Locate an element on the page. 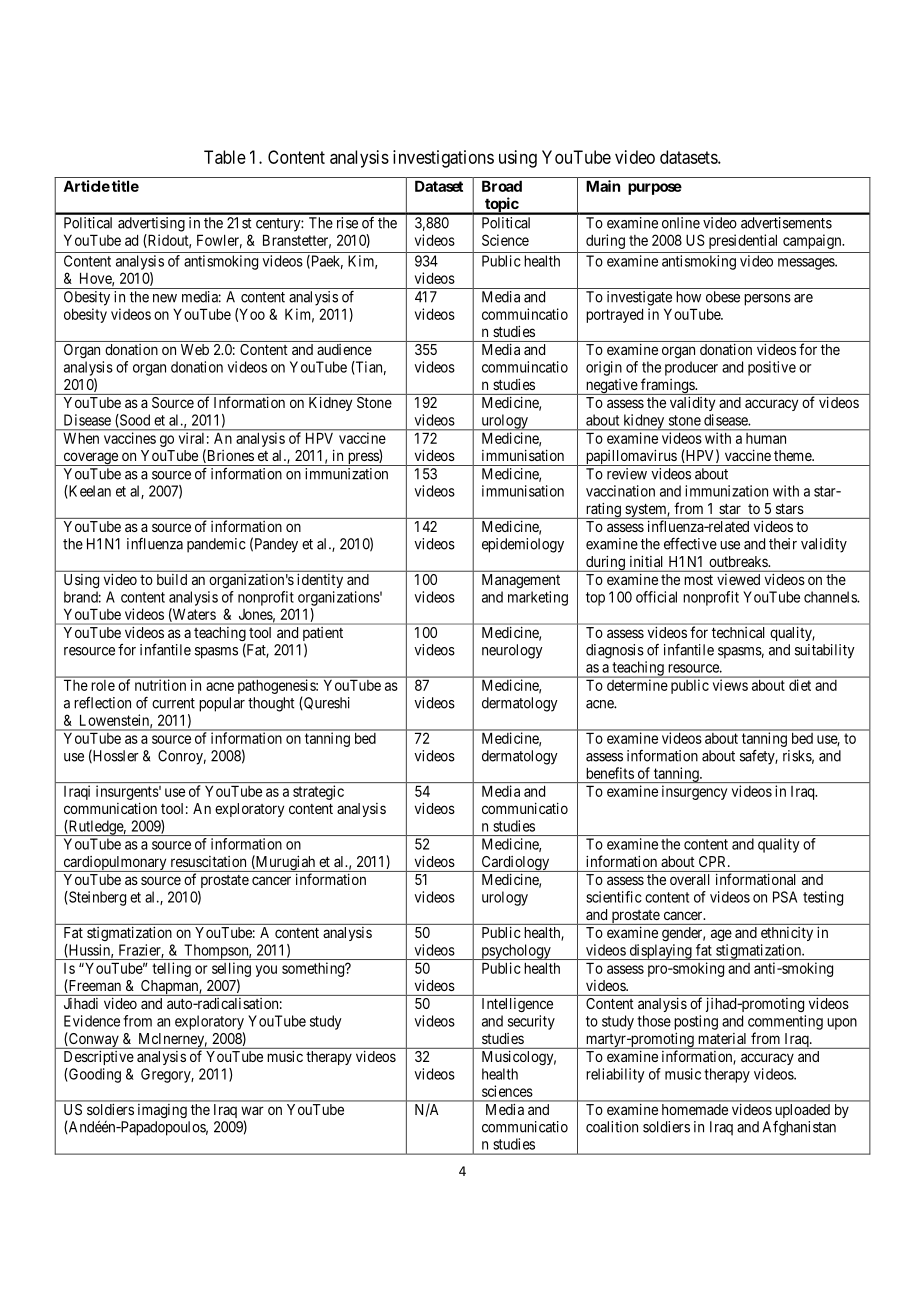  security is located at coordinates (531, 1022).
